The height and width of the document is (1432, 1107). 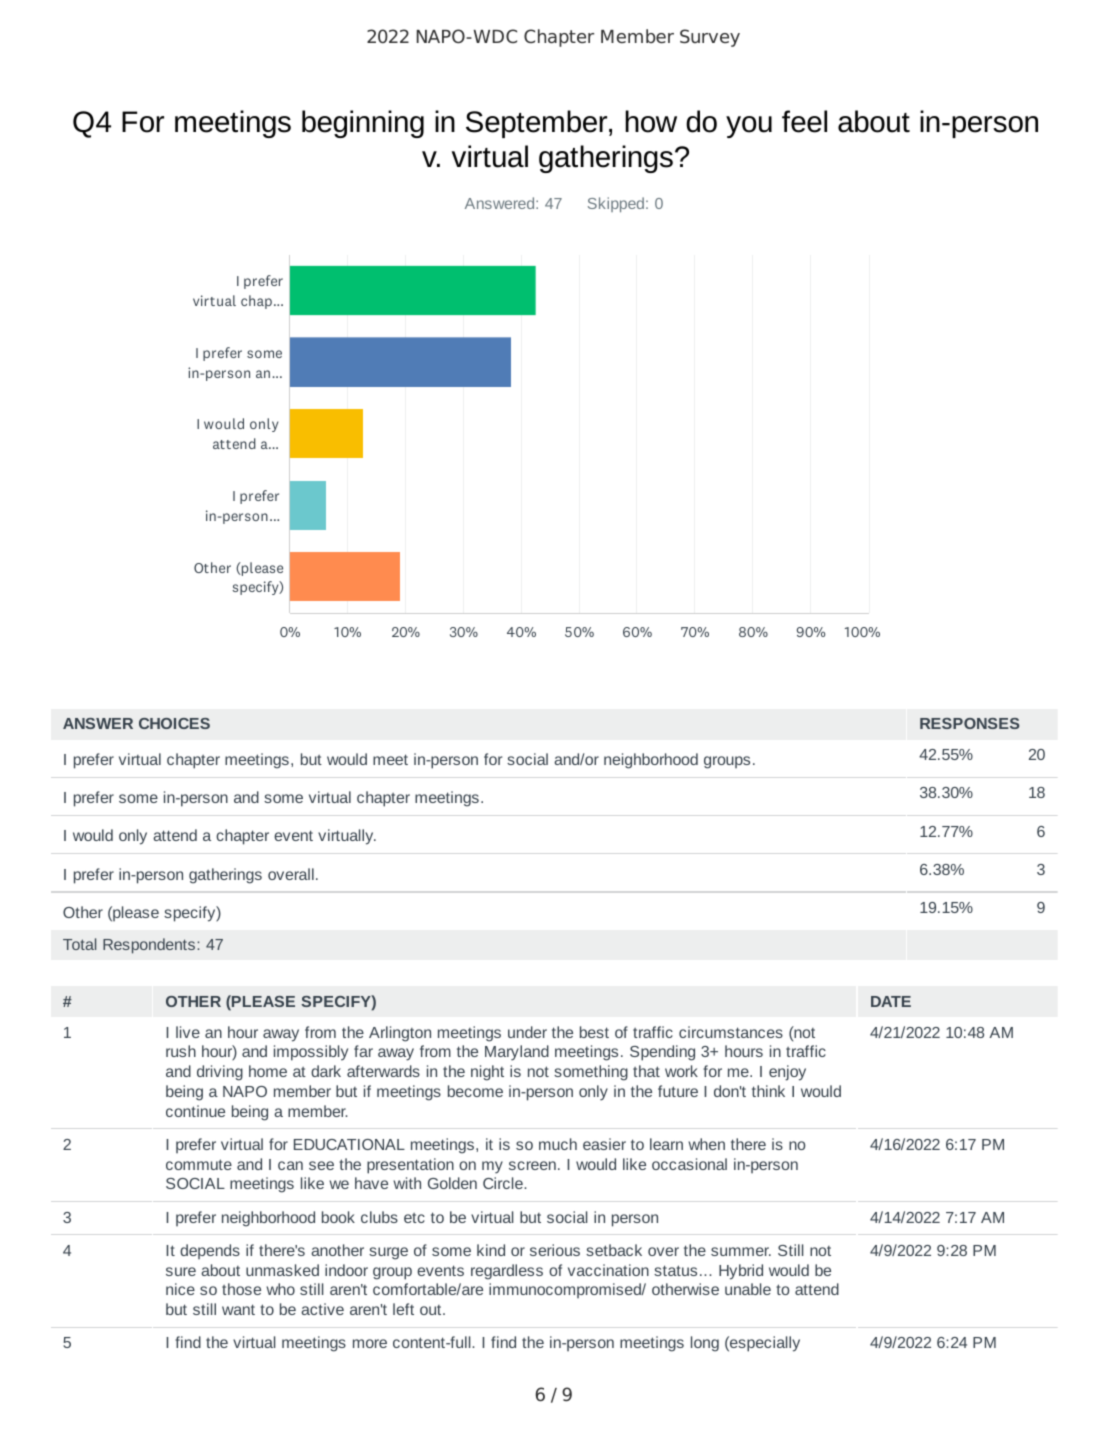 What do you see at coordinates (363, 124) in the document?
I see `beginning` at bounding box center [363, 124].
